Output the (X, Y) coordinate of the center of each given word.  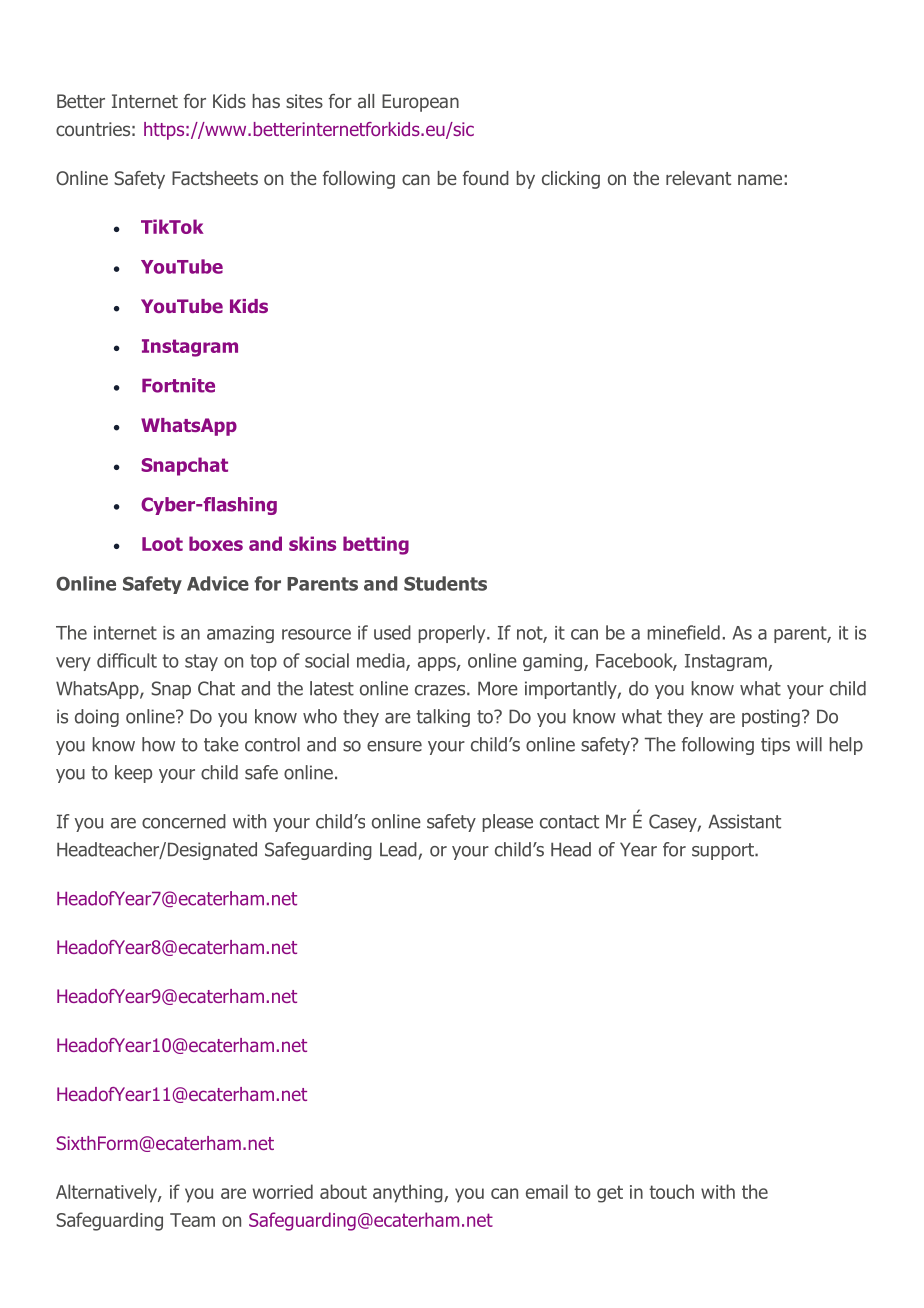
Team (192, 1220)
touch (671, 1191)
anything (409, 1193)
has (266, 101)
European (420, 103)
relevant (698, 178)
